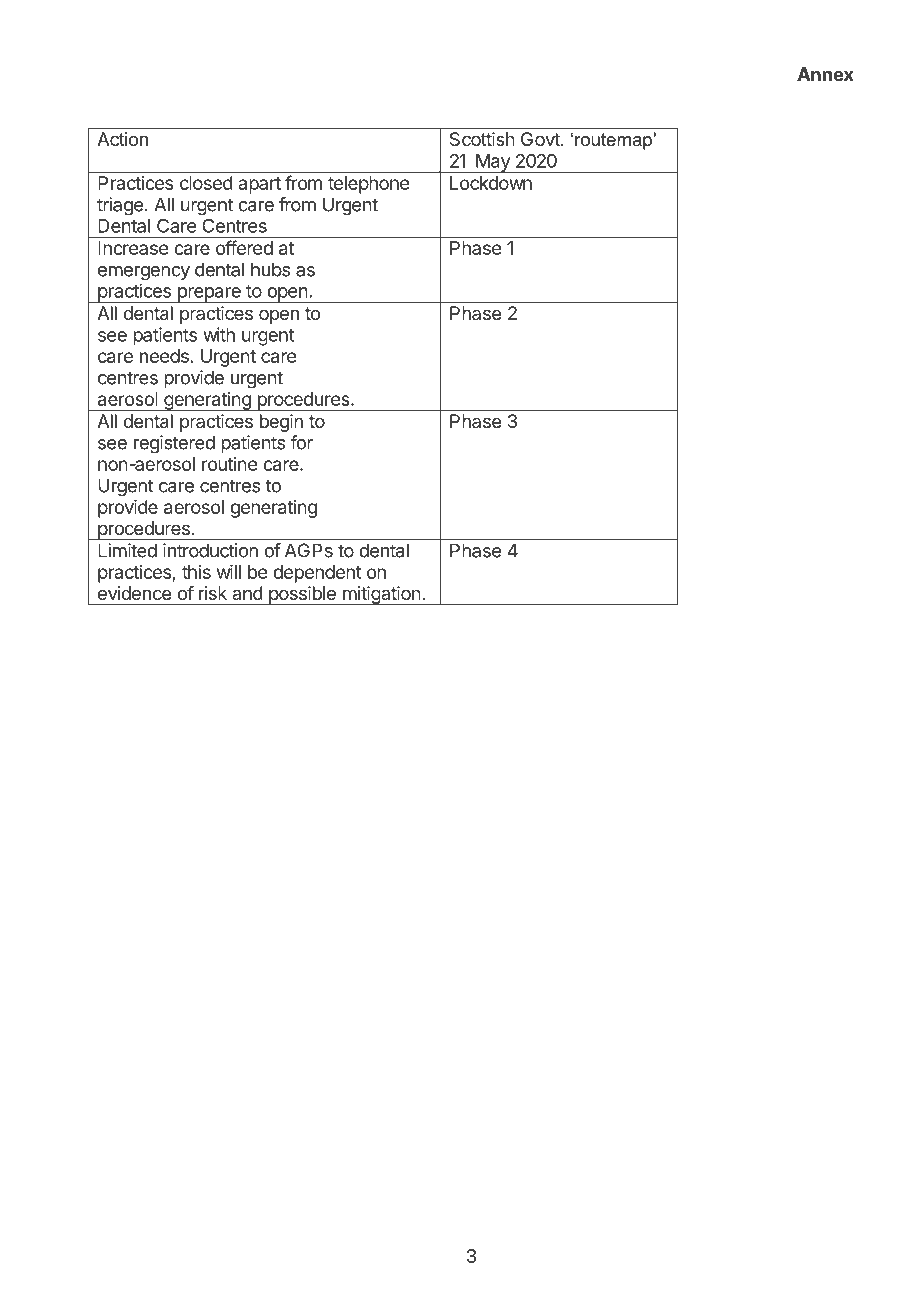  Describe the element at coordinates (301, 442) in the screenshot. I see `for` at that location.
